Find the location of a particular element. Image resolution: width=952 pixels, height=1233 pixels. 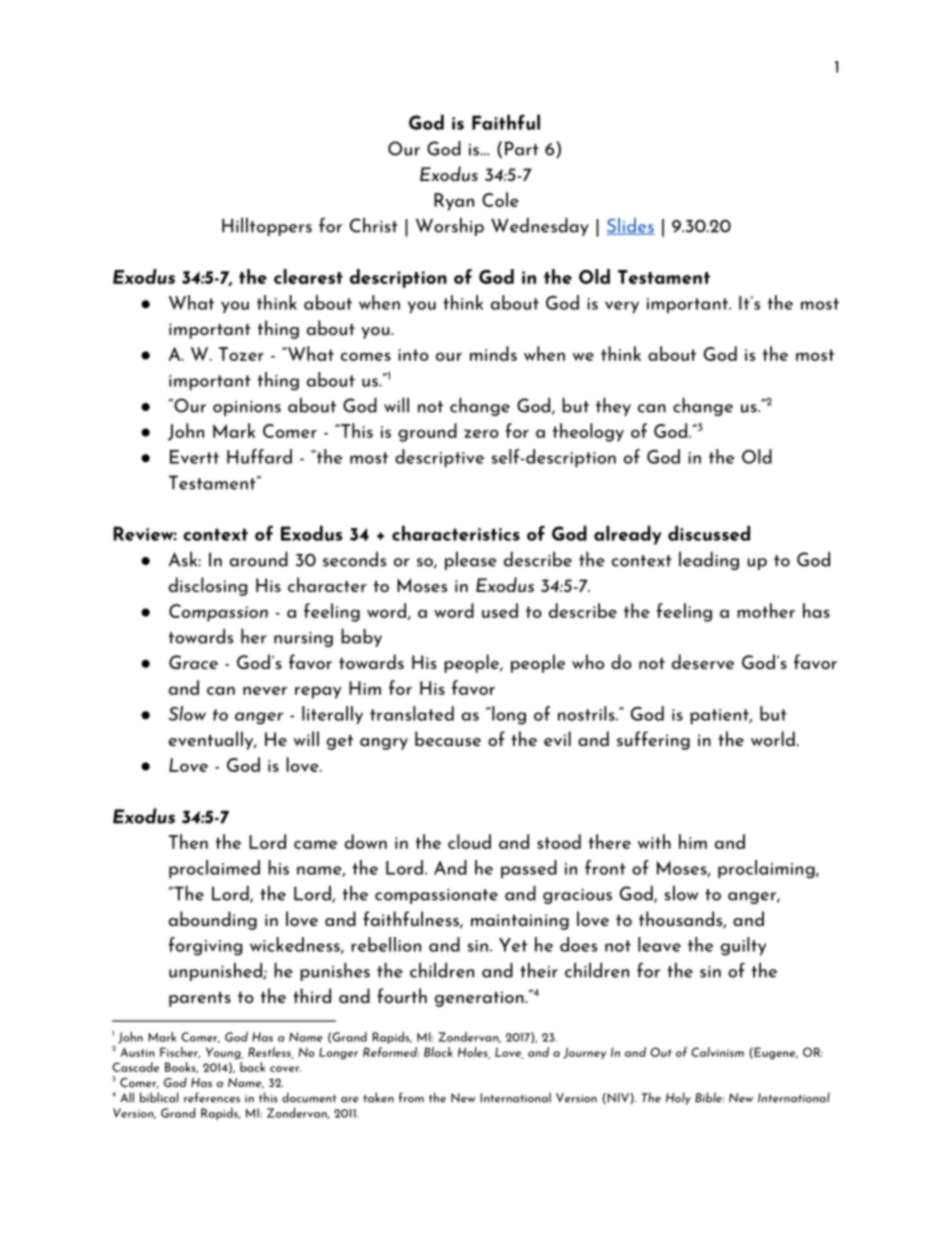

Slides is located at coordinates (631, 226).
